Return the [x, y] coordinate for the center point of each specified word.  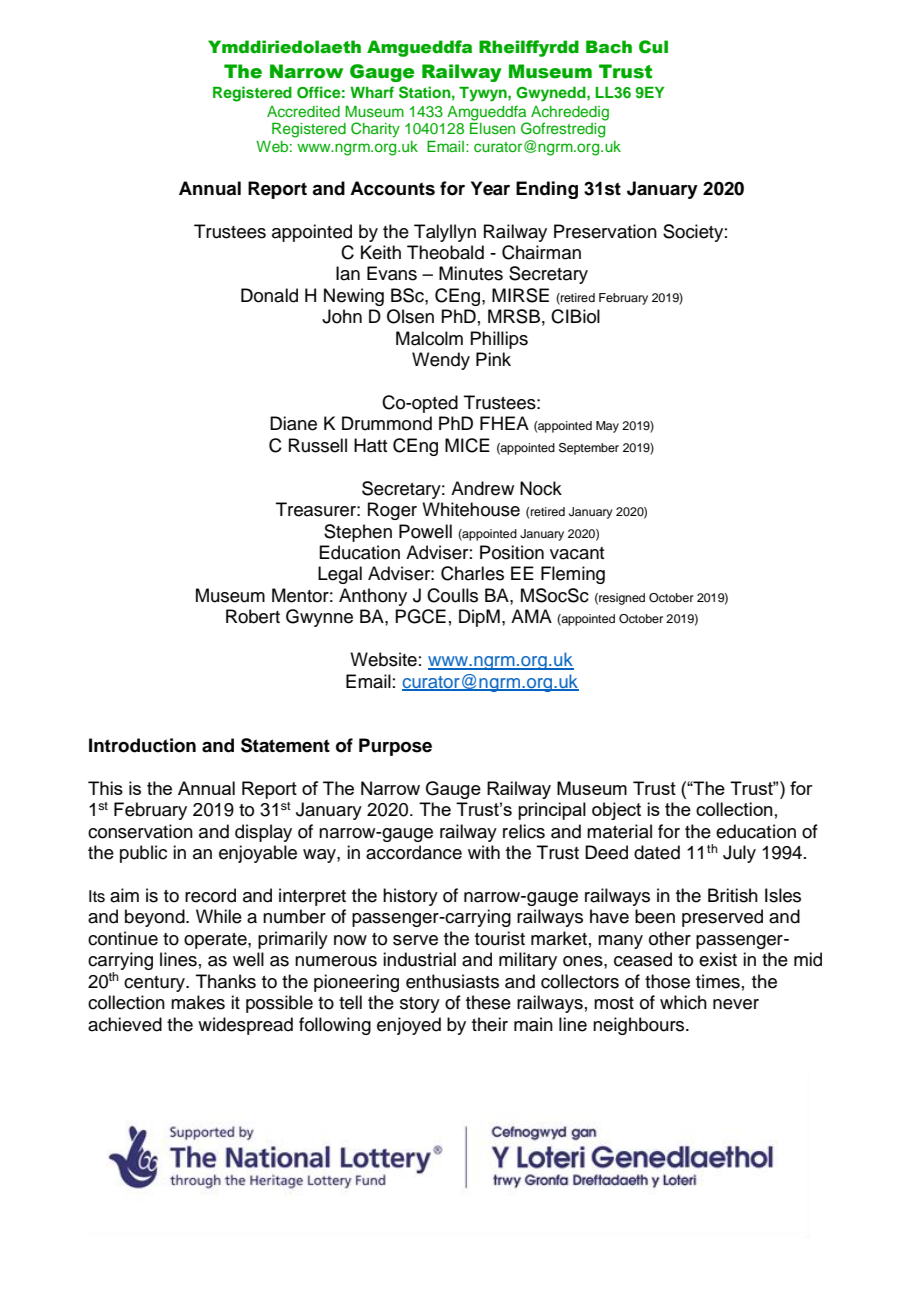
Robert [253, 616]
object [616, 811]
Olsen [410, 316]
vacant [577, 553]
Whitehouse [471, 509]
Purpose [395, 747]
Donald [269, 295]
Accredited [303, 111]
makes [198, 1002]
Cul [653, 47]
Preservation [605, 231]
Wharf [372, 92]
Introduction [142, 745]
